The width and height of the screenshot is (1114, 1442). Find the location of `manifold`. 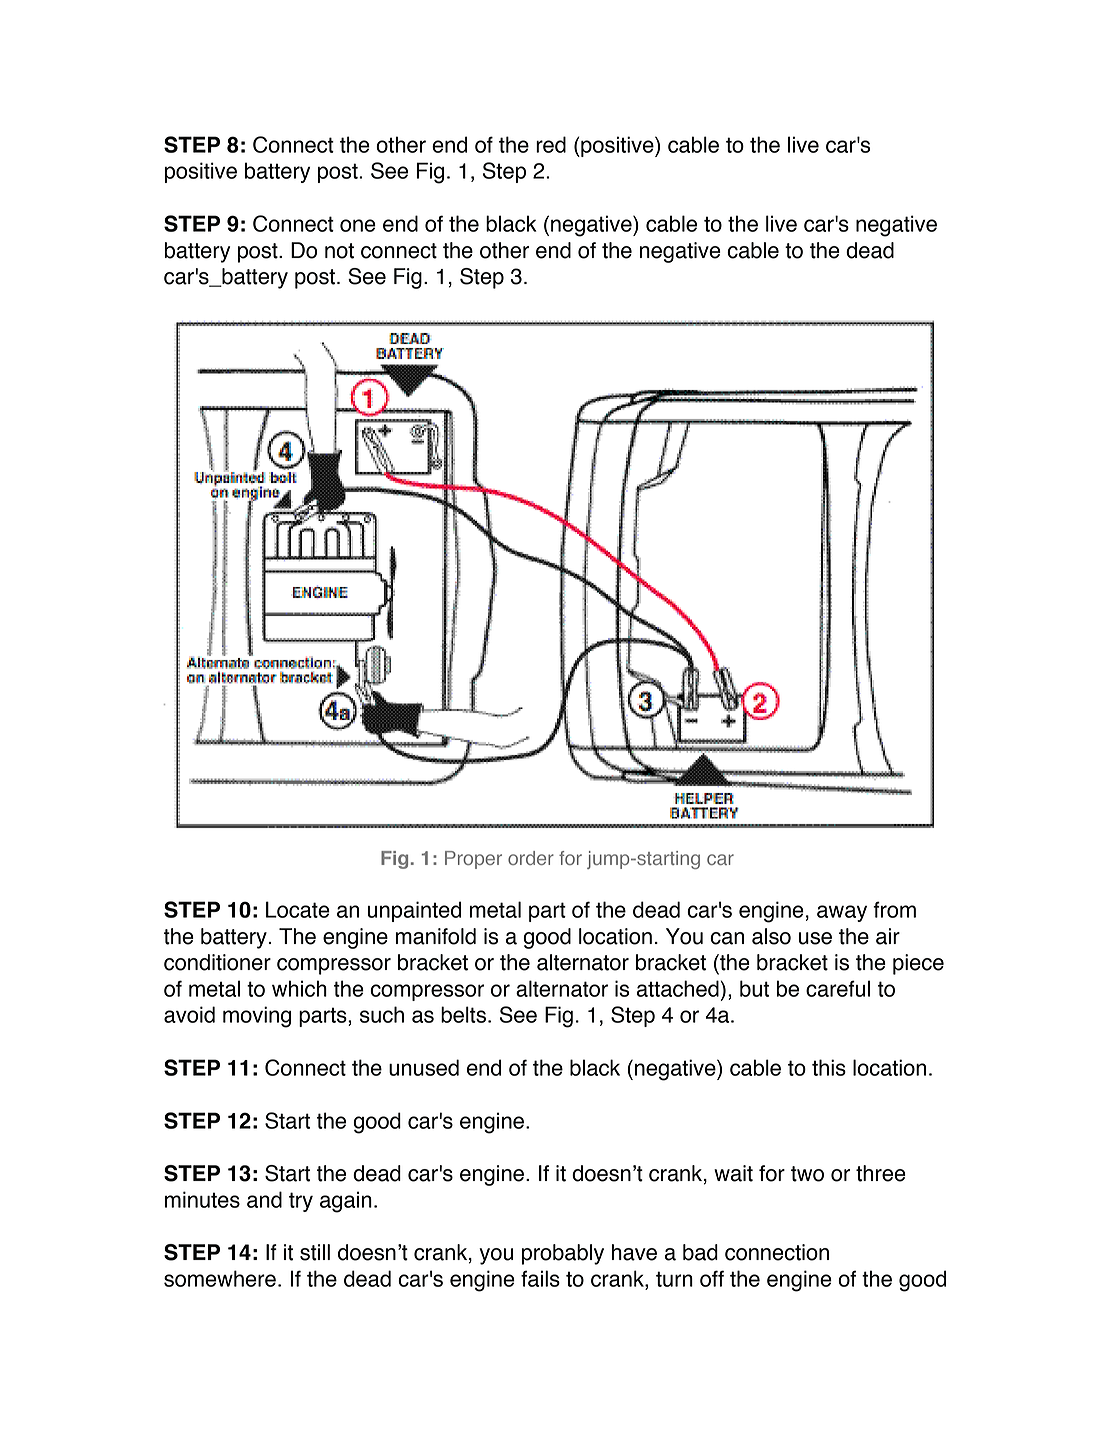

manifold is located at coordinates (436, 936).
